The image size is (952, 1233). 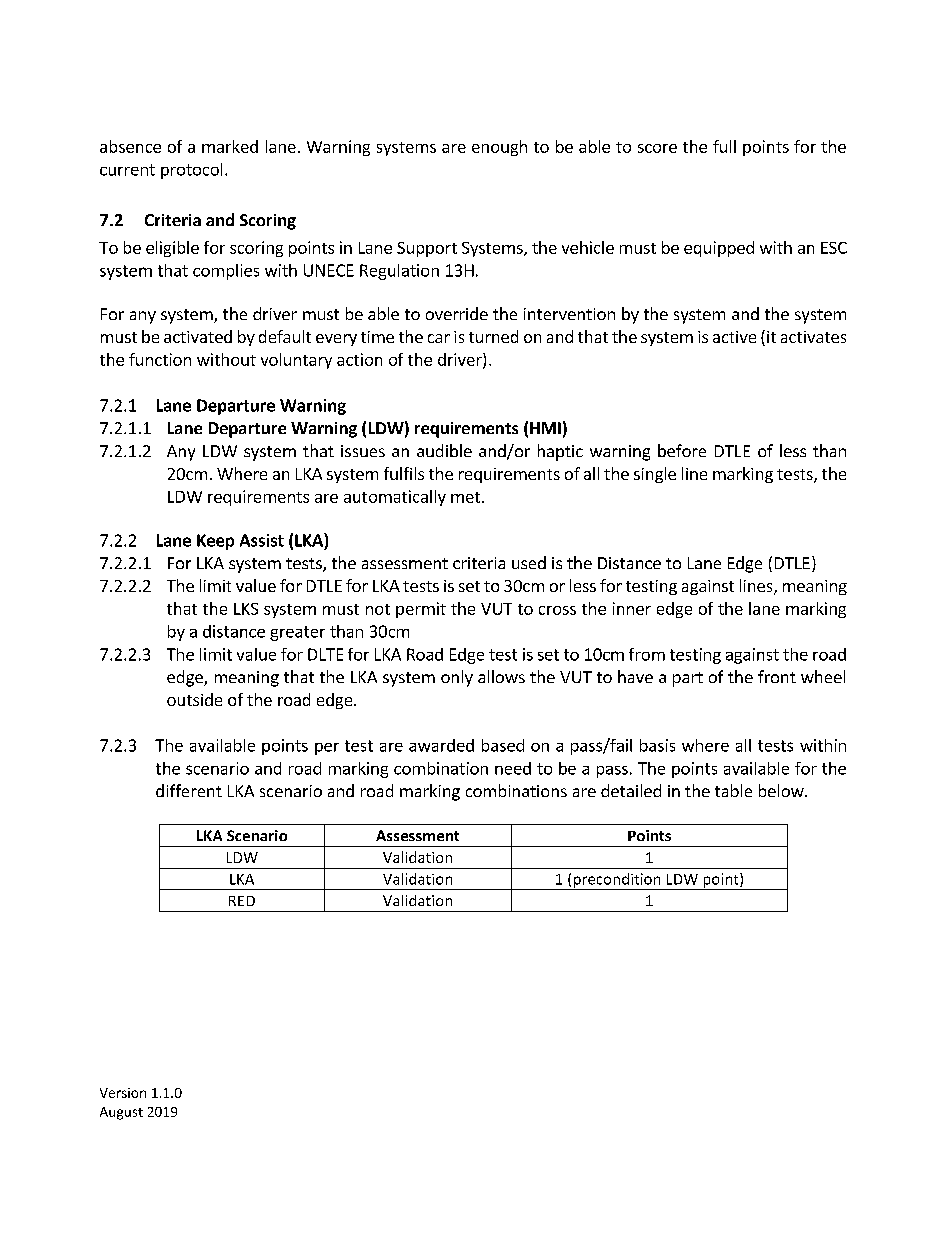 I want to click on need, so click(x=513, y=768).
